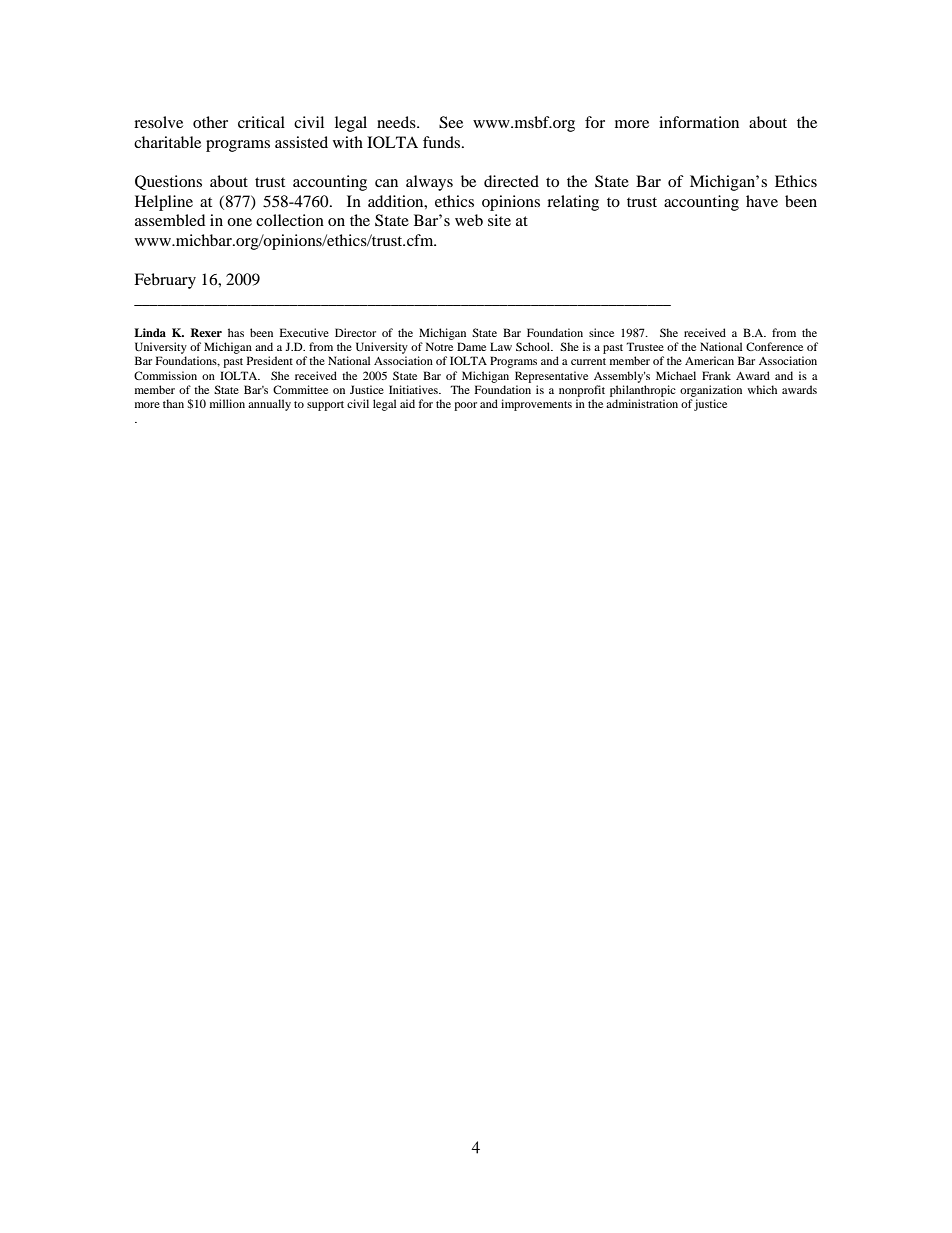  Describe the element at coordinates (471, 346) in the screenshot. I see `Dame` at that location.
